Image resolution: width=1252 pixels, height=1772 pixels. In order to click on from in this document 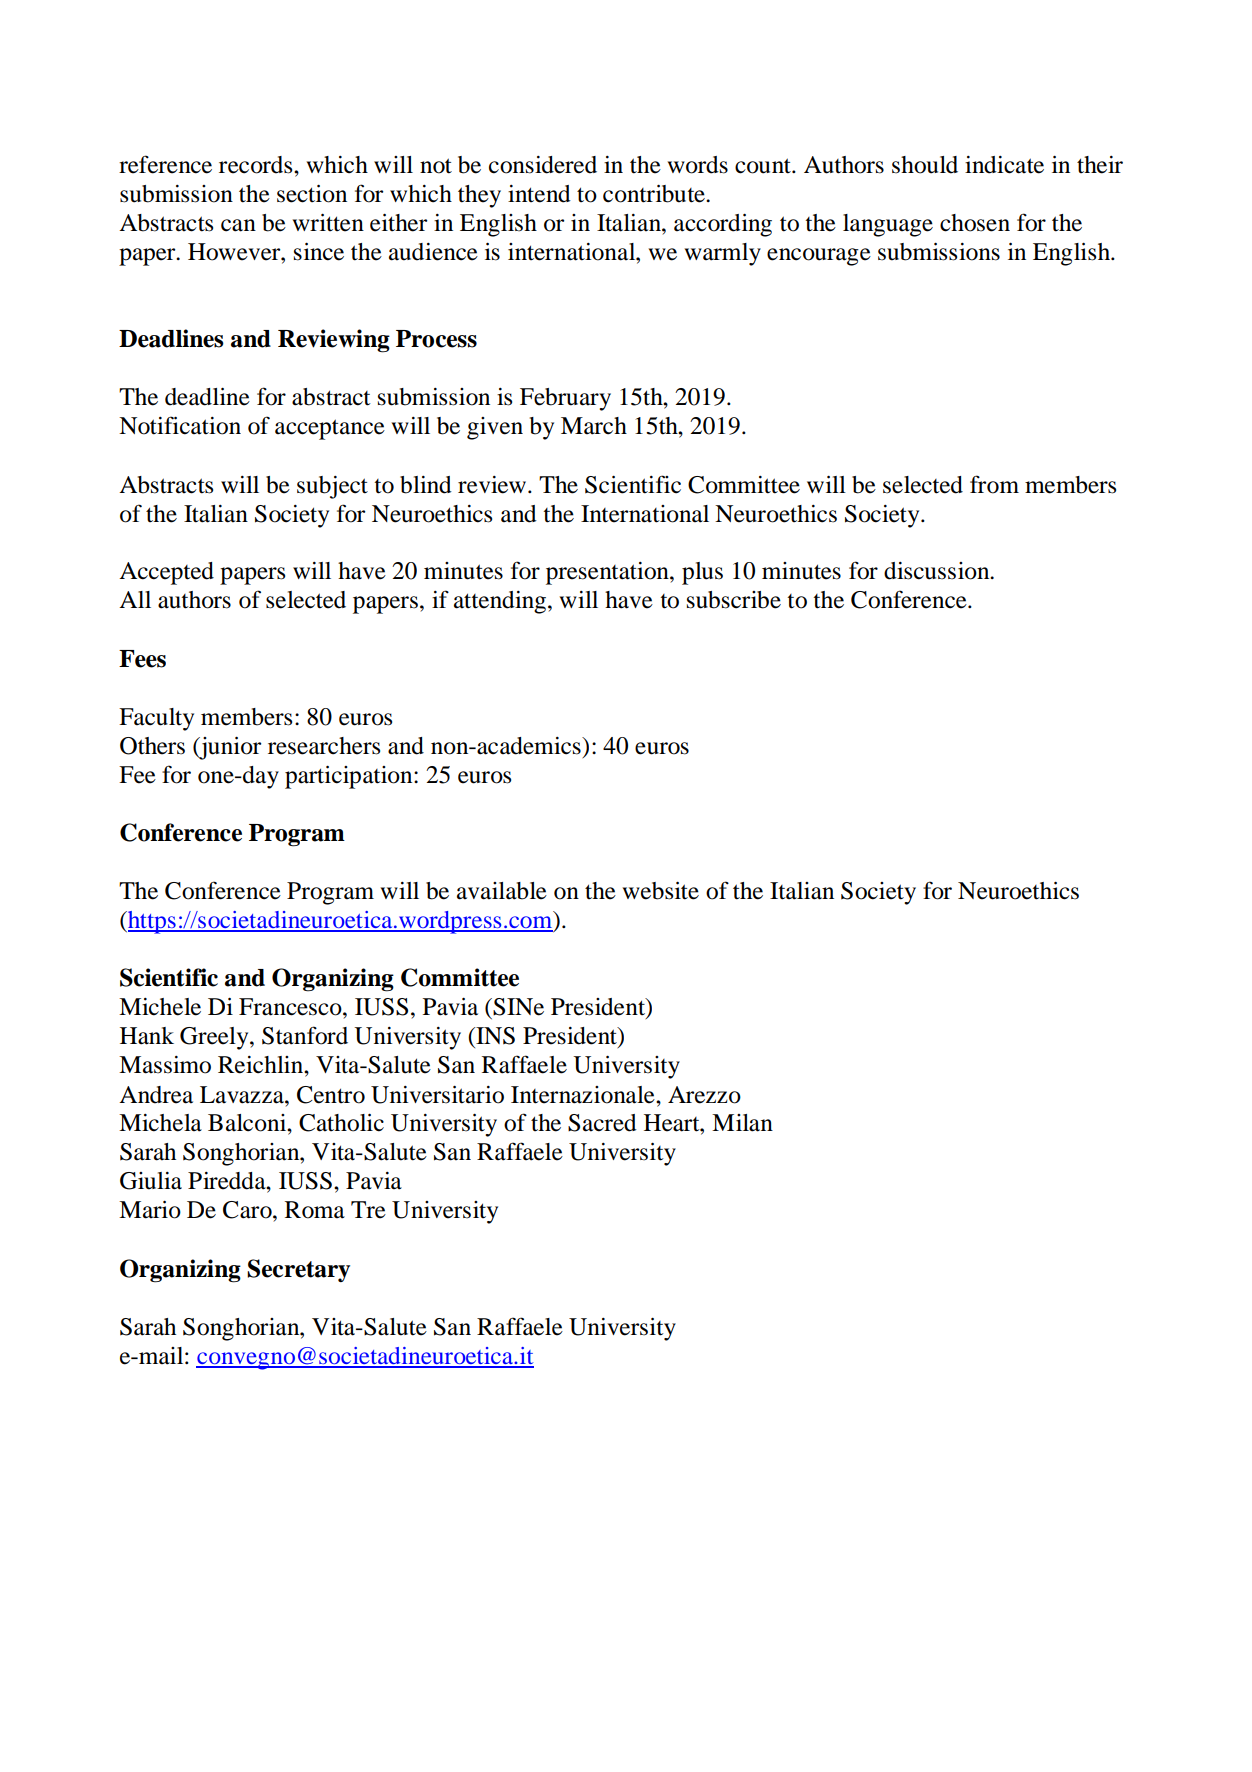, I will do `click(994, 484)`.
